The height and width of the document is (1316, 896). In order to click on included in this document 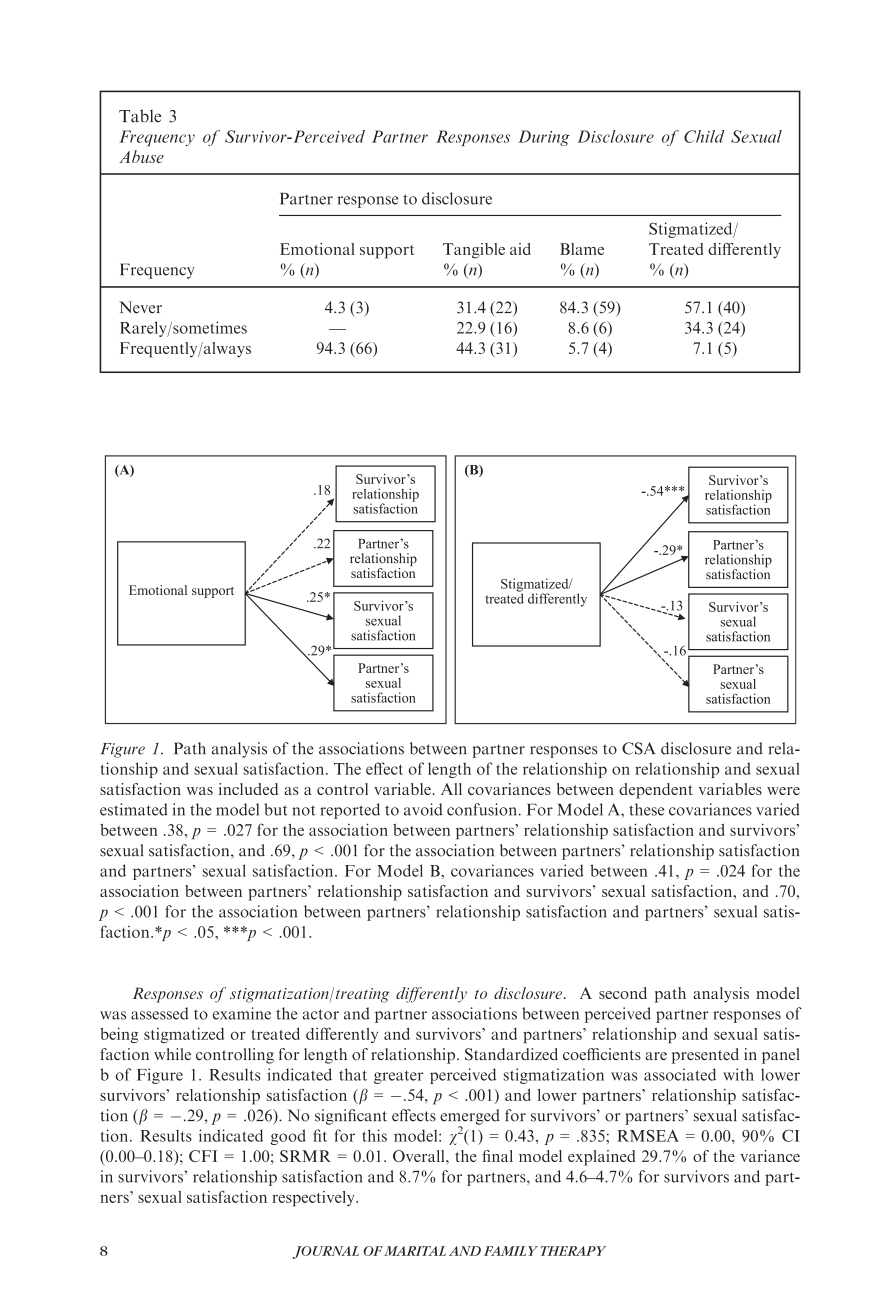, I will do `click(248, 789)`.
